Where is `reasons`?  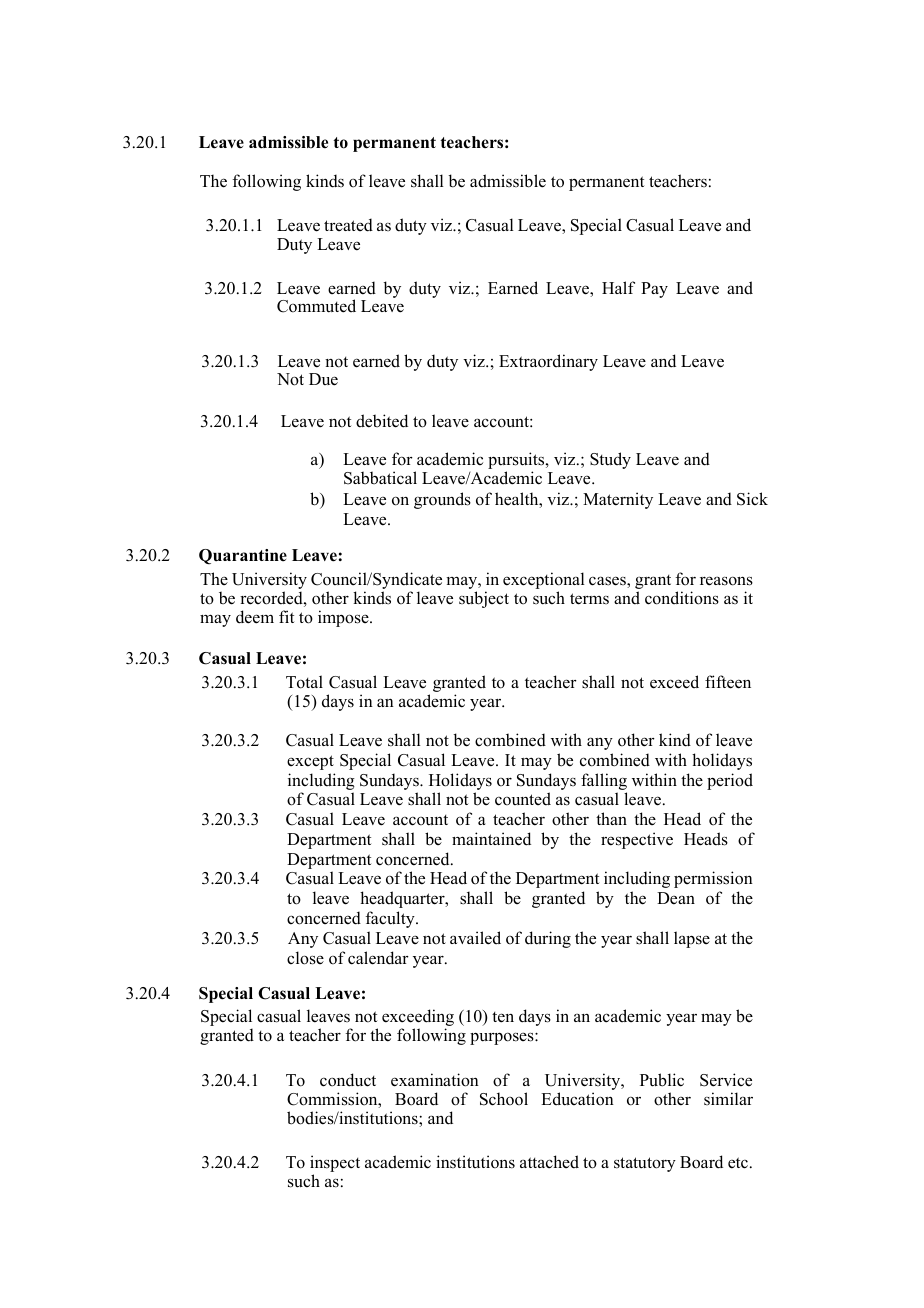 reasons is located at coordinates (726, 581).
